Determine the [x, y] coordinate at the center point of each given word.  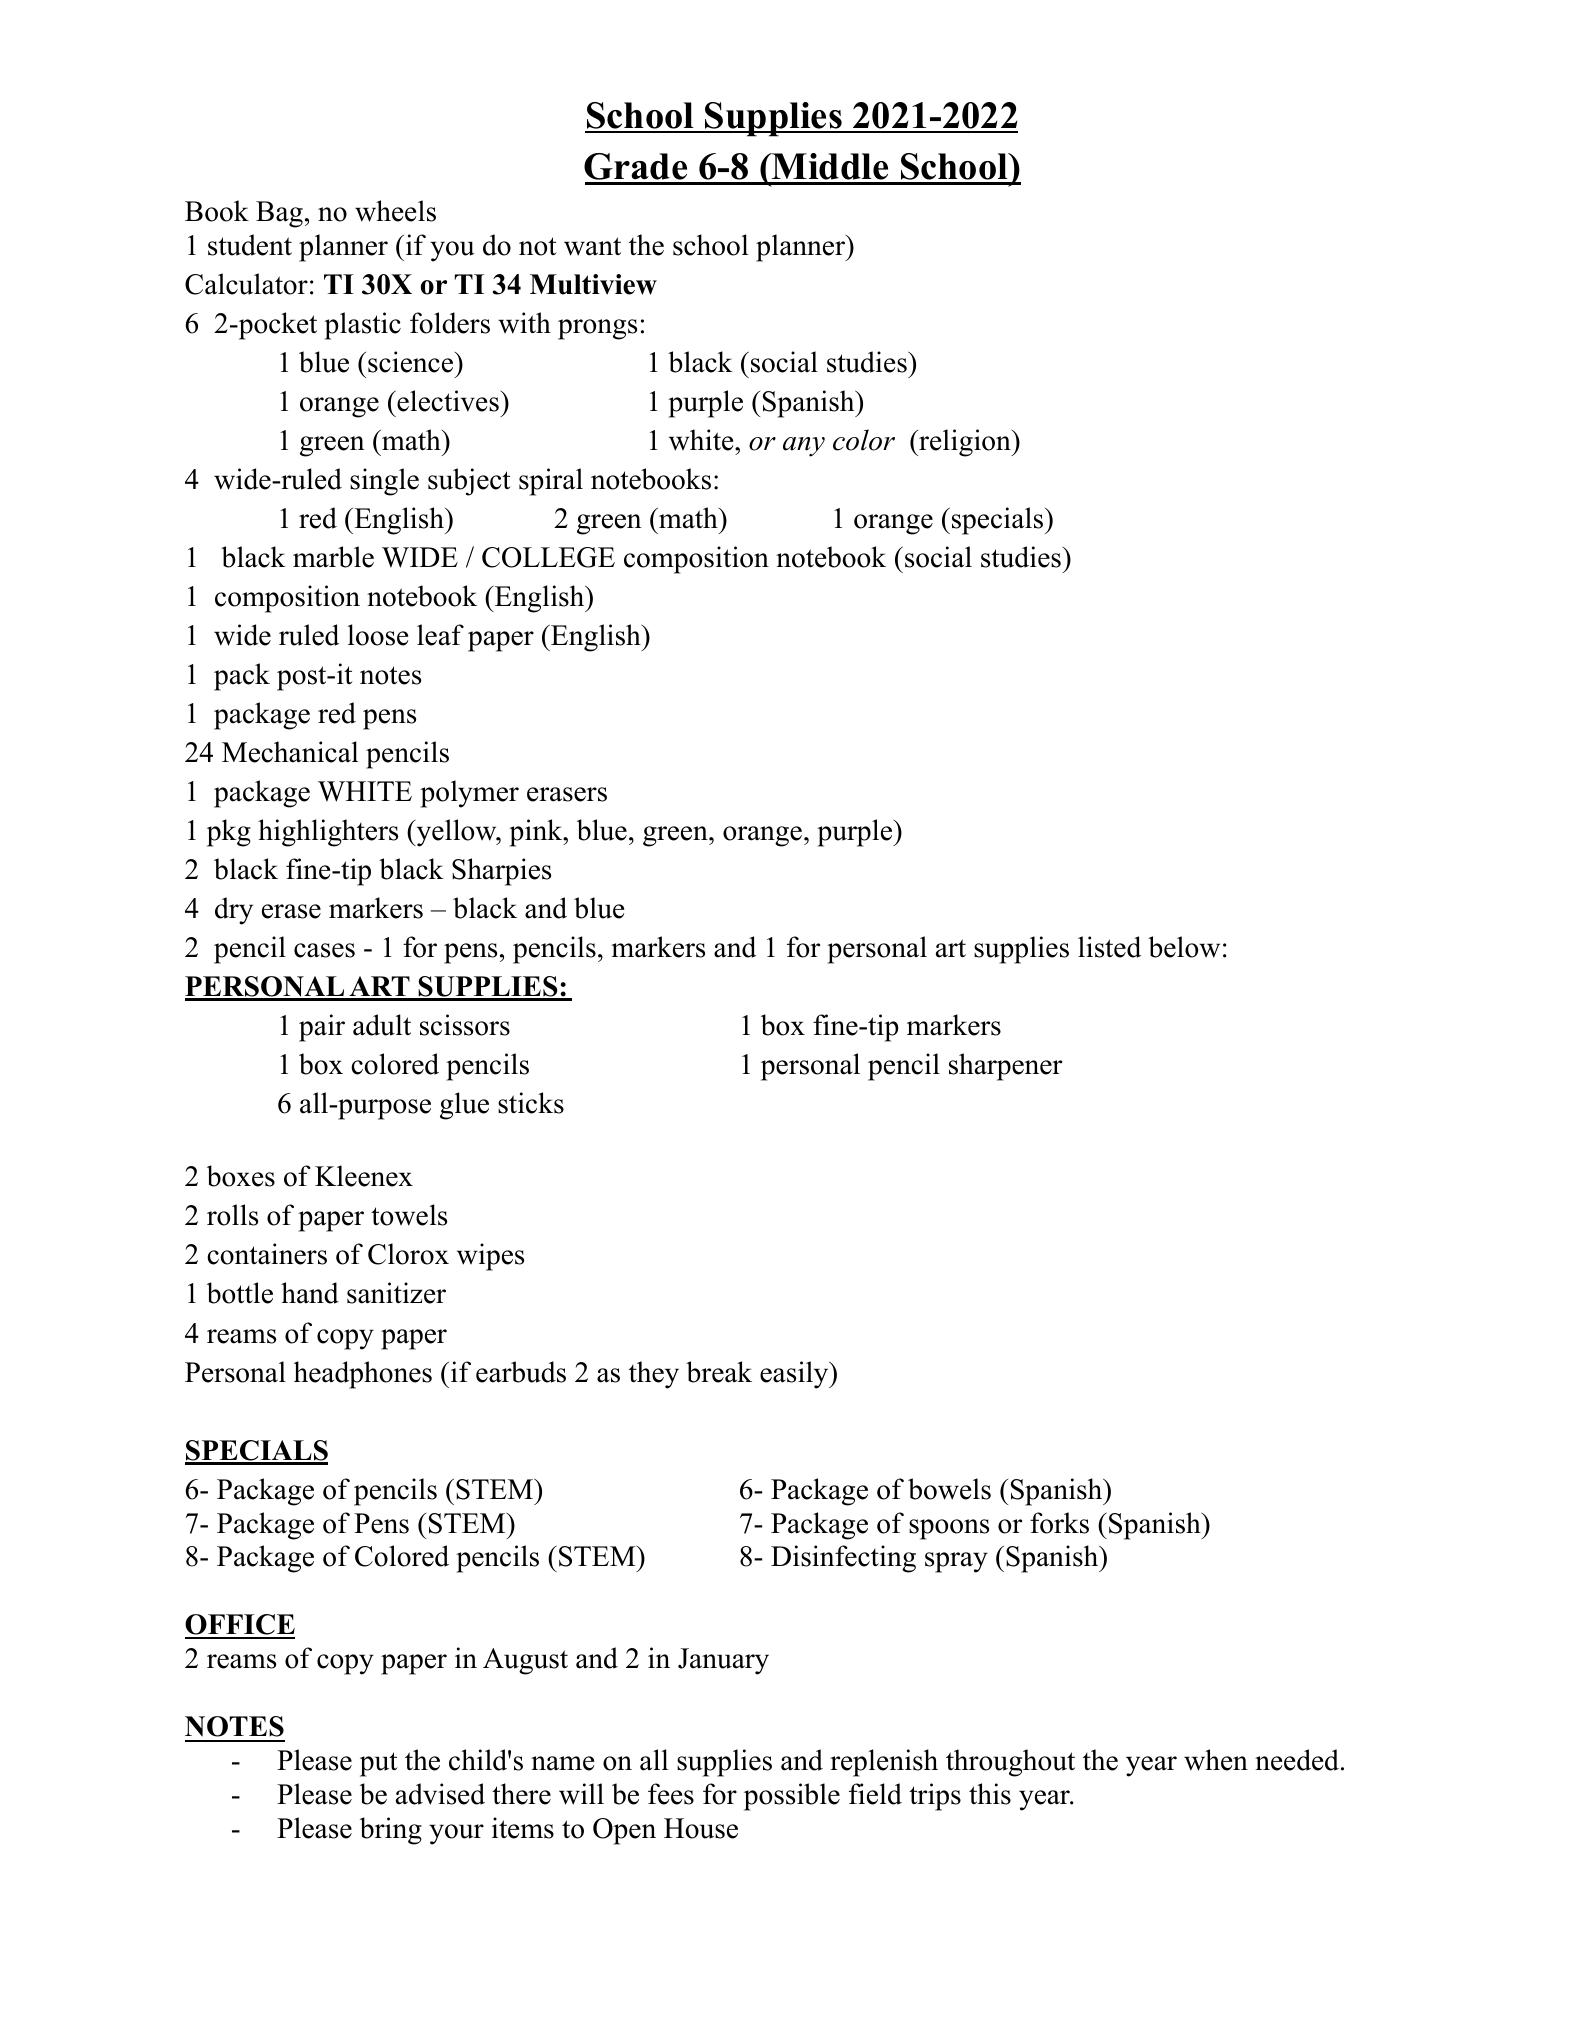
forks [1059, 1523]
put [379, 1764]
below [1184, 947]
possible [792, 1797]
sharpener [1005, 1067]
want [592, 246]
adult [382, 1025]
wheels [395, 211]
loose [378, 635]
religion [965, 443]
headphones [363, 1375]
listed [1109, 947]
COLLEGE [548, 557]
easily [795, 1375]
